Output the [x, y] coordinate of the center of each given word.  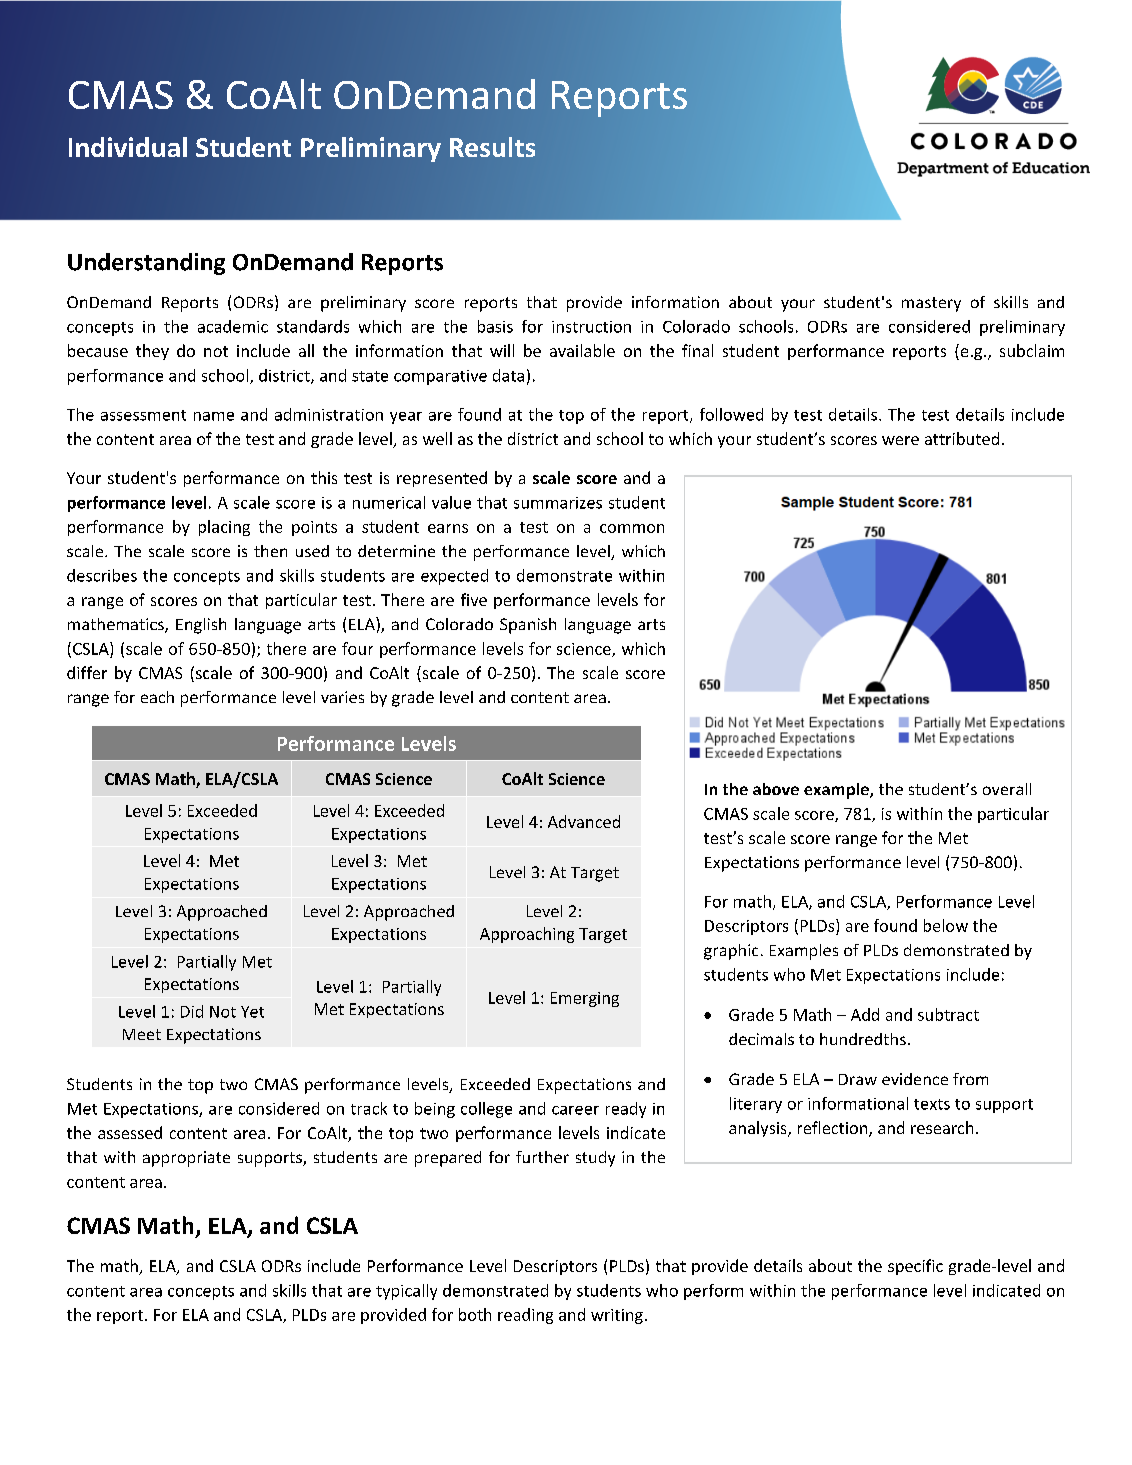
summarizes [558, 503]
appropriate [186, 1159]
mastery [931, 304]
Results [492, 147]
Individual [128, 147]
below [946, 925]
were [900, 440]
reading [525, 1316]
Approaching [527, 935]
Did [192, 1011]
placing [224, 528]
